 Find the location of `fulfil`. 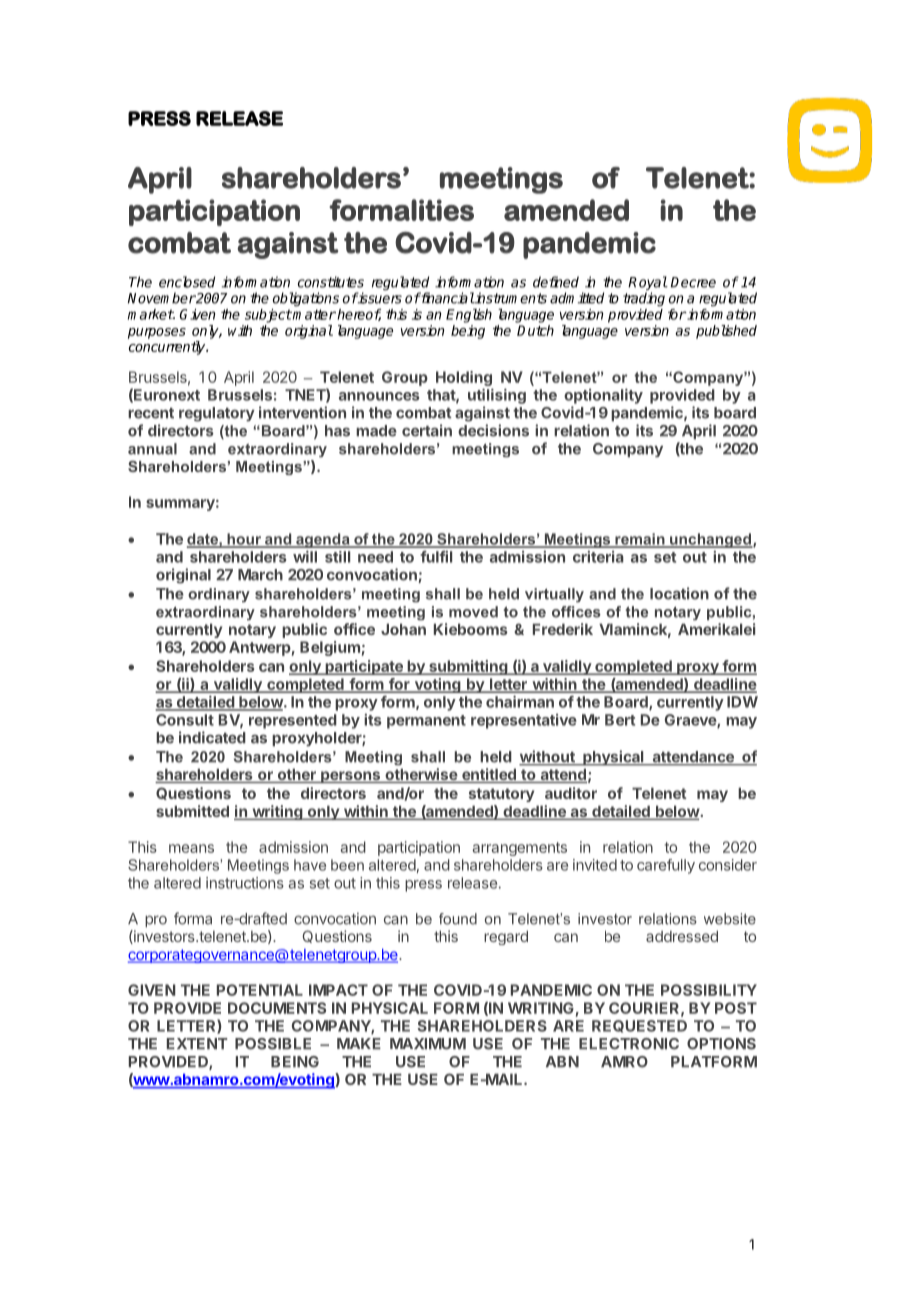

fulfil is located at coordinates (436, 557).
